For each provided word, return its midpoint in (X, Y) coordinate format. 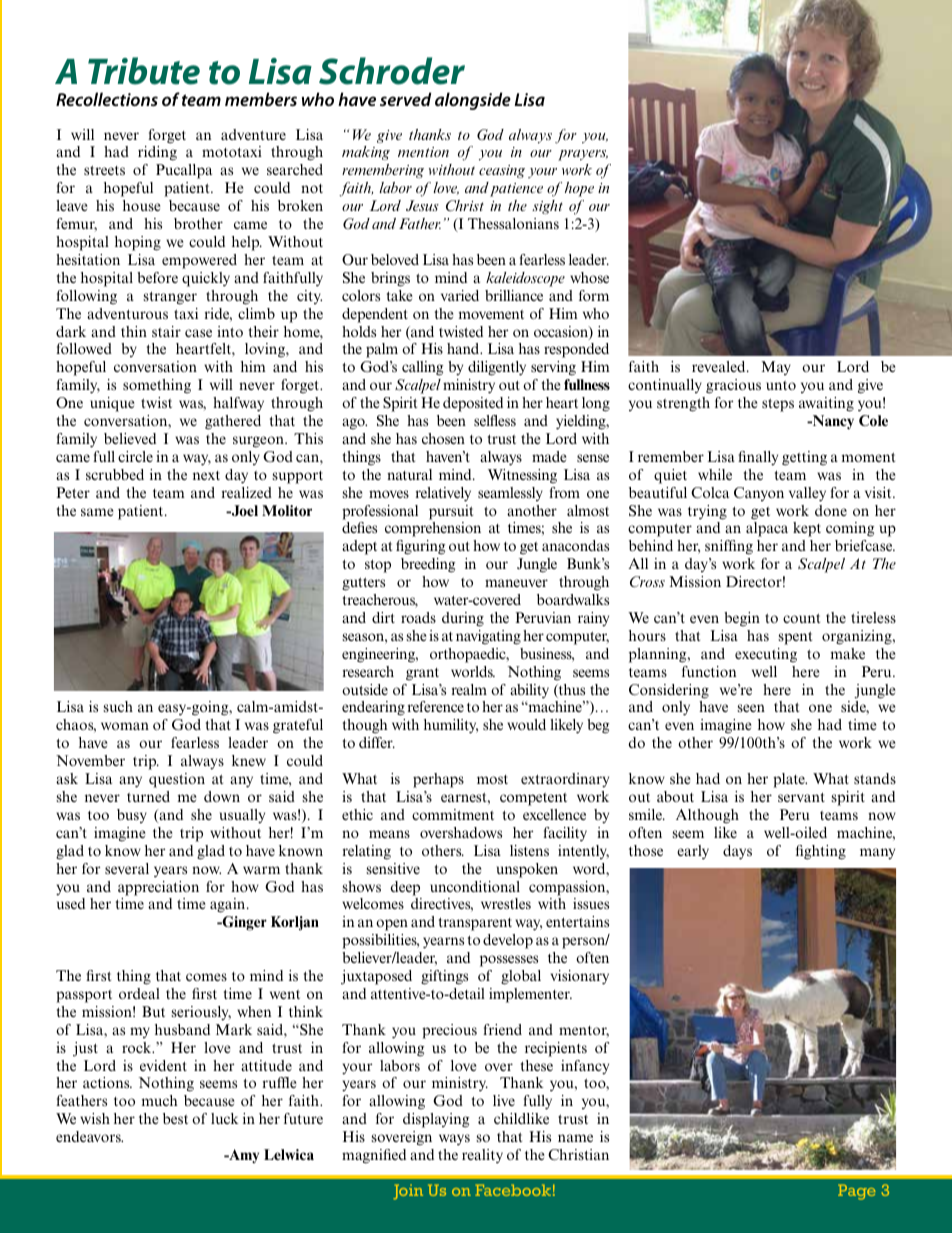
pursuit (451, 512)
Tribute (144, 71)
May (776, 368)
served (405, 99)
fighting (821, 852)
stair (166, 331)
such (118, 706)
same (97, 512)
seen (751, 708)
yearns (443, 943)
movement (491, 314)
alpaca (767, 529)
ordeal (139, 993)
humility (451, 726)
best (175, 1118)
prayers (583, 155)
